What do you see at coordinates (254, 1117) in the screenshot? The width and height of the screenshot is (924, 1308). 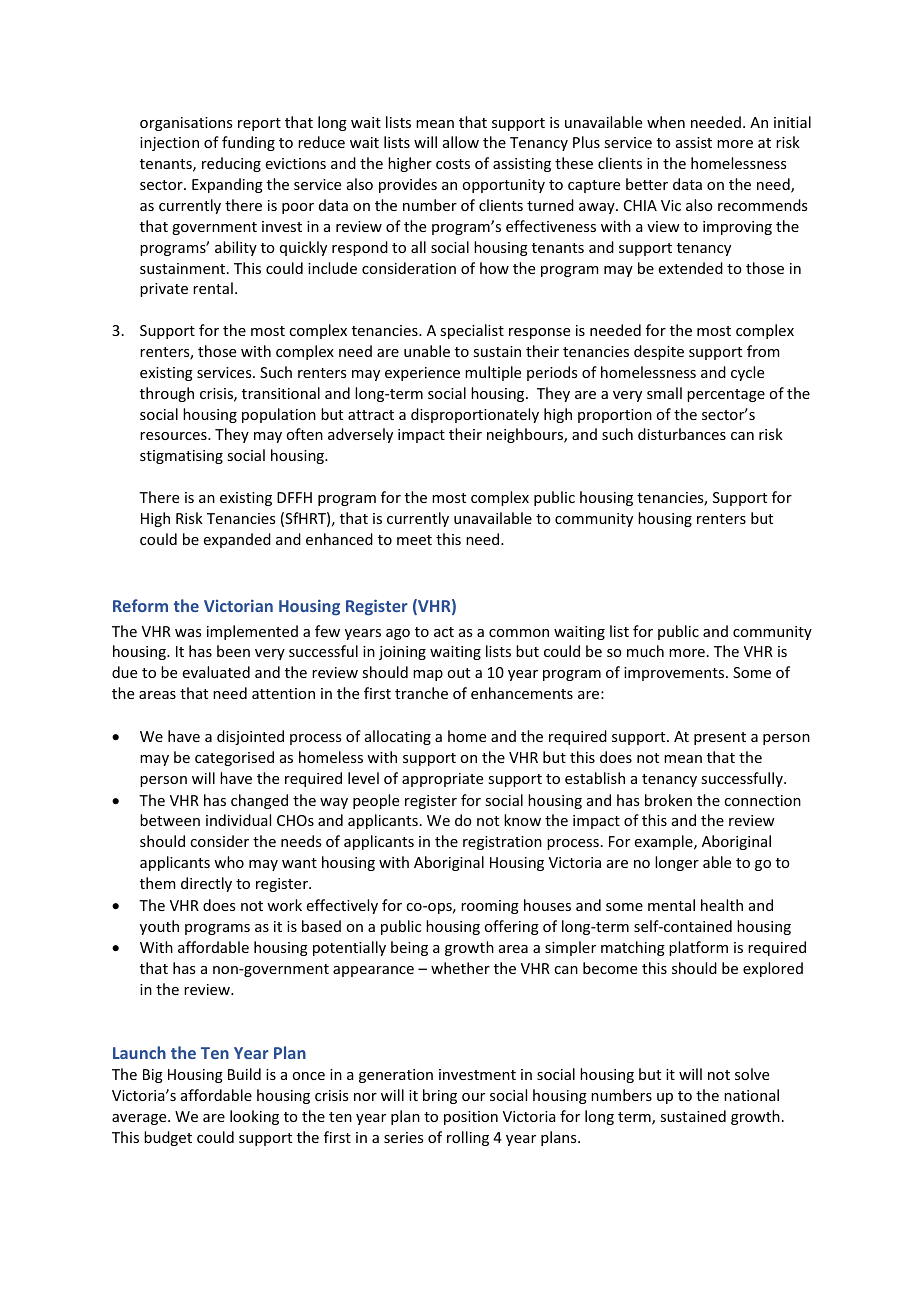 I see `looking` at bounding box center [254, 1117].
